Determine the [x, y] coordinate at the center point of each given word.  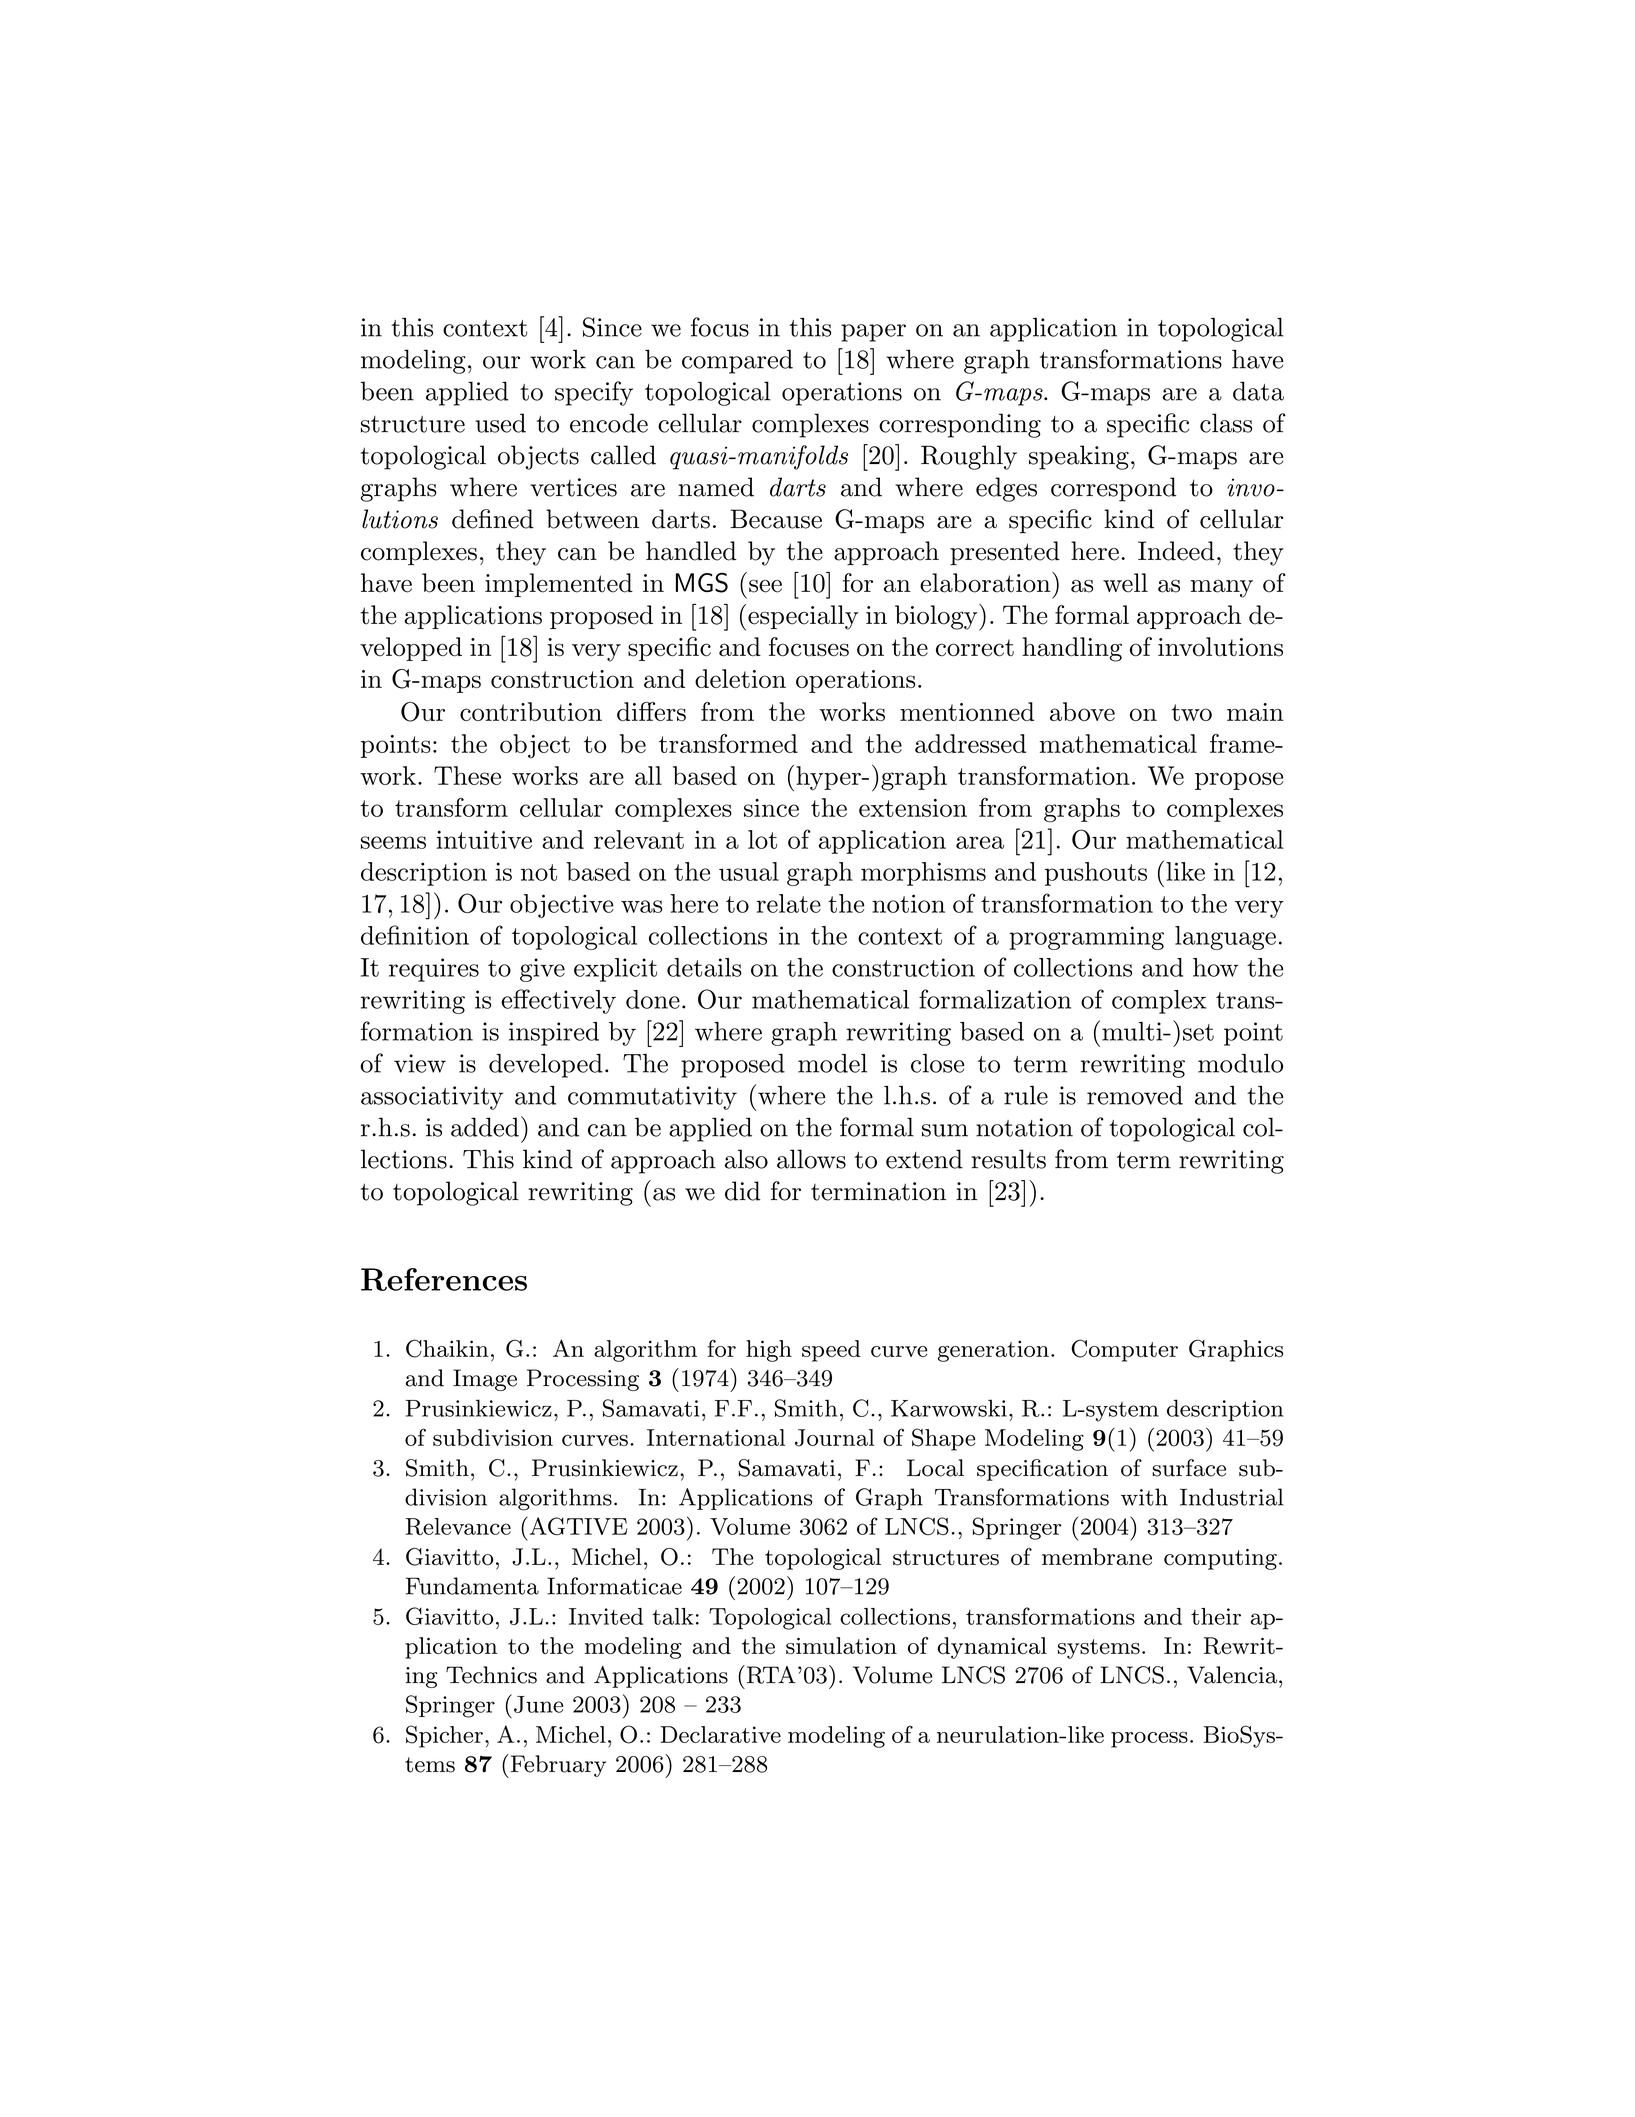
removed [1135, 1095]
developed [546, 1065]
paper [873, 333]
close [937, 1063]
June [538, 1704]
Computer [1124, 1350]
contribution [531, 711]
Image [485, 1380]
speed [831, 1351]
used [500, 423]
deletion [740, 678]
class [1226, 423]
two [1191, 712]
